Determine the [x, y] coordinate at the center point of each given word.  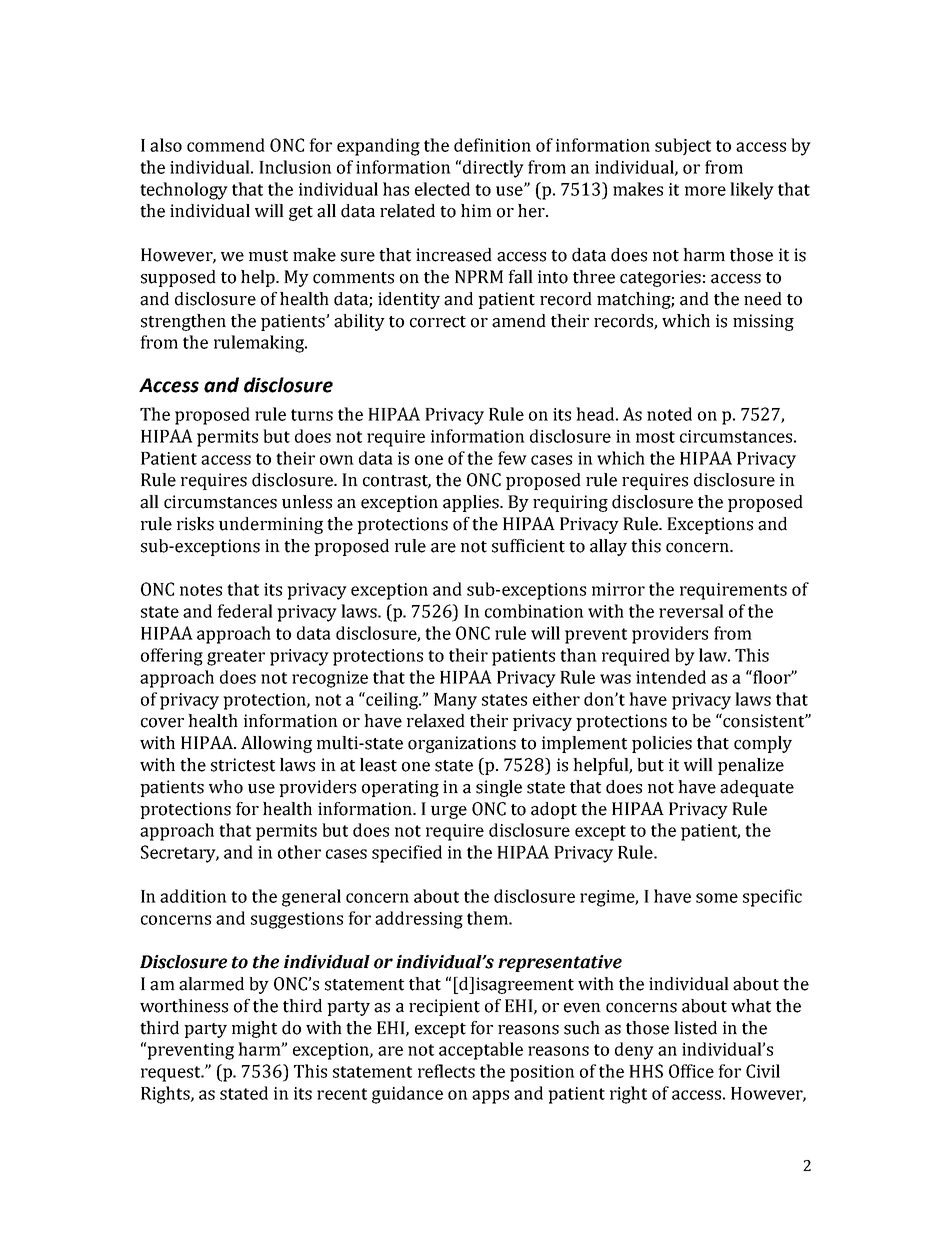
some [717, 898]
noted [669, 414]
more [705, 191]
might [254, 1029]
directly [493, 169]
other [299, 852]
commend [226, 145]
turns [312, 415]
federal [245, 611]
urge [449, 812]
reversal [691, 611]
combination [534, 611]
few [512, 458]
